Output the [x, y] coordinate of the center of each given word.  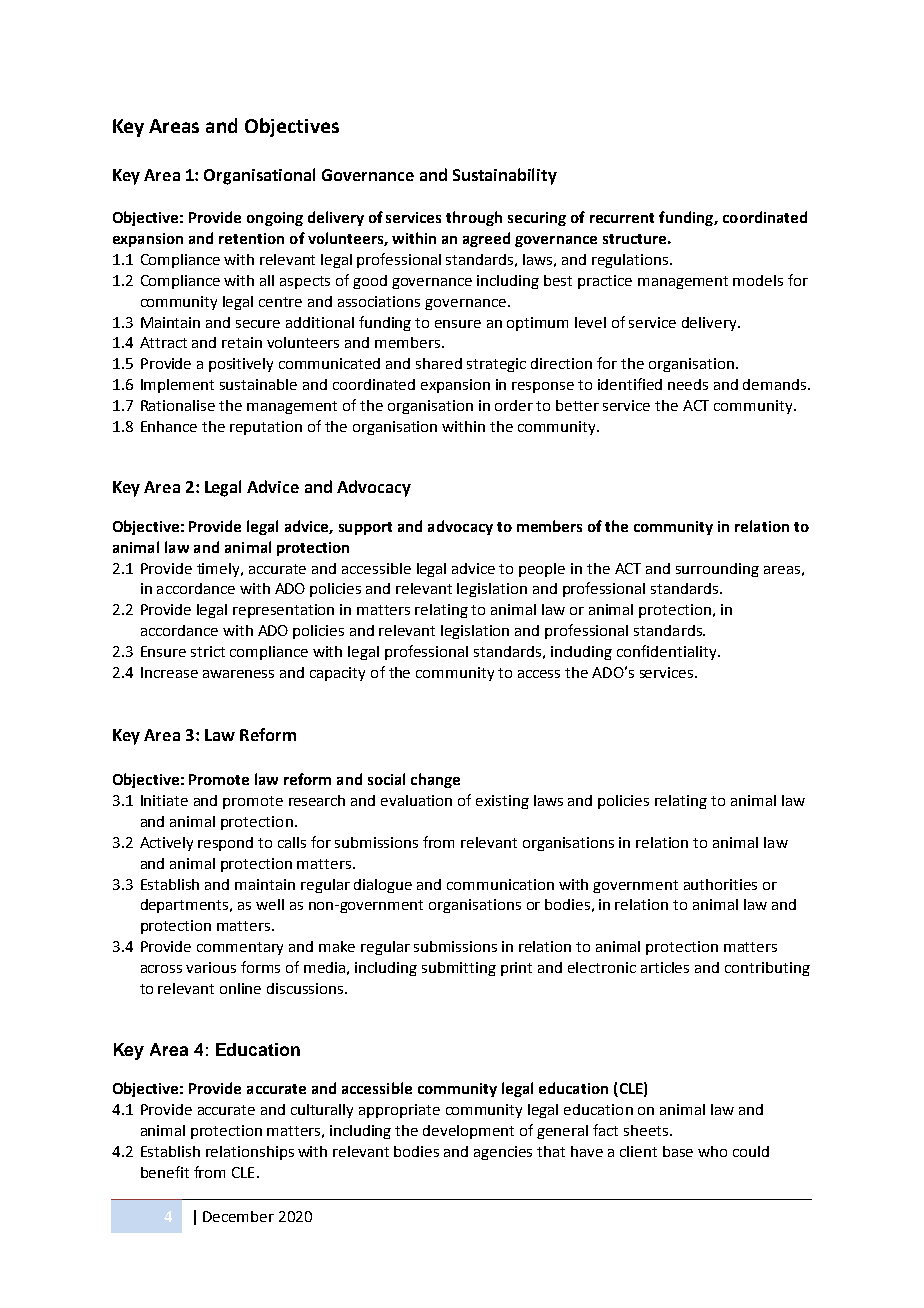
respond [225, 844]
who [712, 1151]
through [474, 218]
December [238, 1216]
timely [219, 570]
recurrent [622, 218]
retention [251, 238]
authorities [720, 884]
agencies [503, 1153]
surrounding [717, 570]
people [542, 570]
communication [500, 884]
